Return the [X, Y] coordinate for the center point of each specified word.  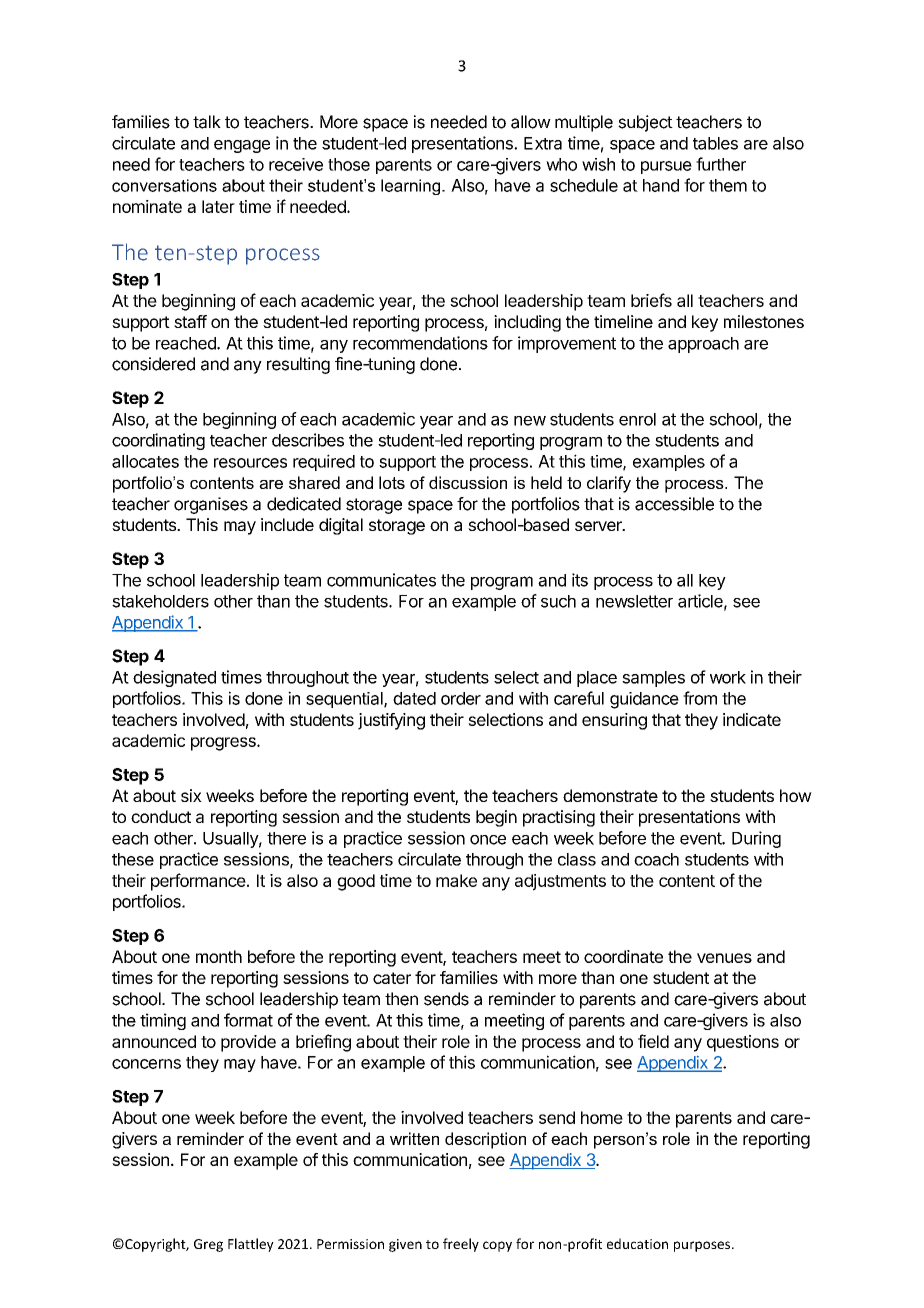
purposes [703, 1246]
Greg [208, 1245]
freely [461, 1245]
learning [412, 187]
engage [242, 146]
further [721, 164]
